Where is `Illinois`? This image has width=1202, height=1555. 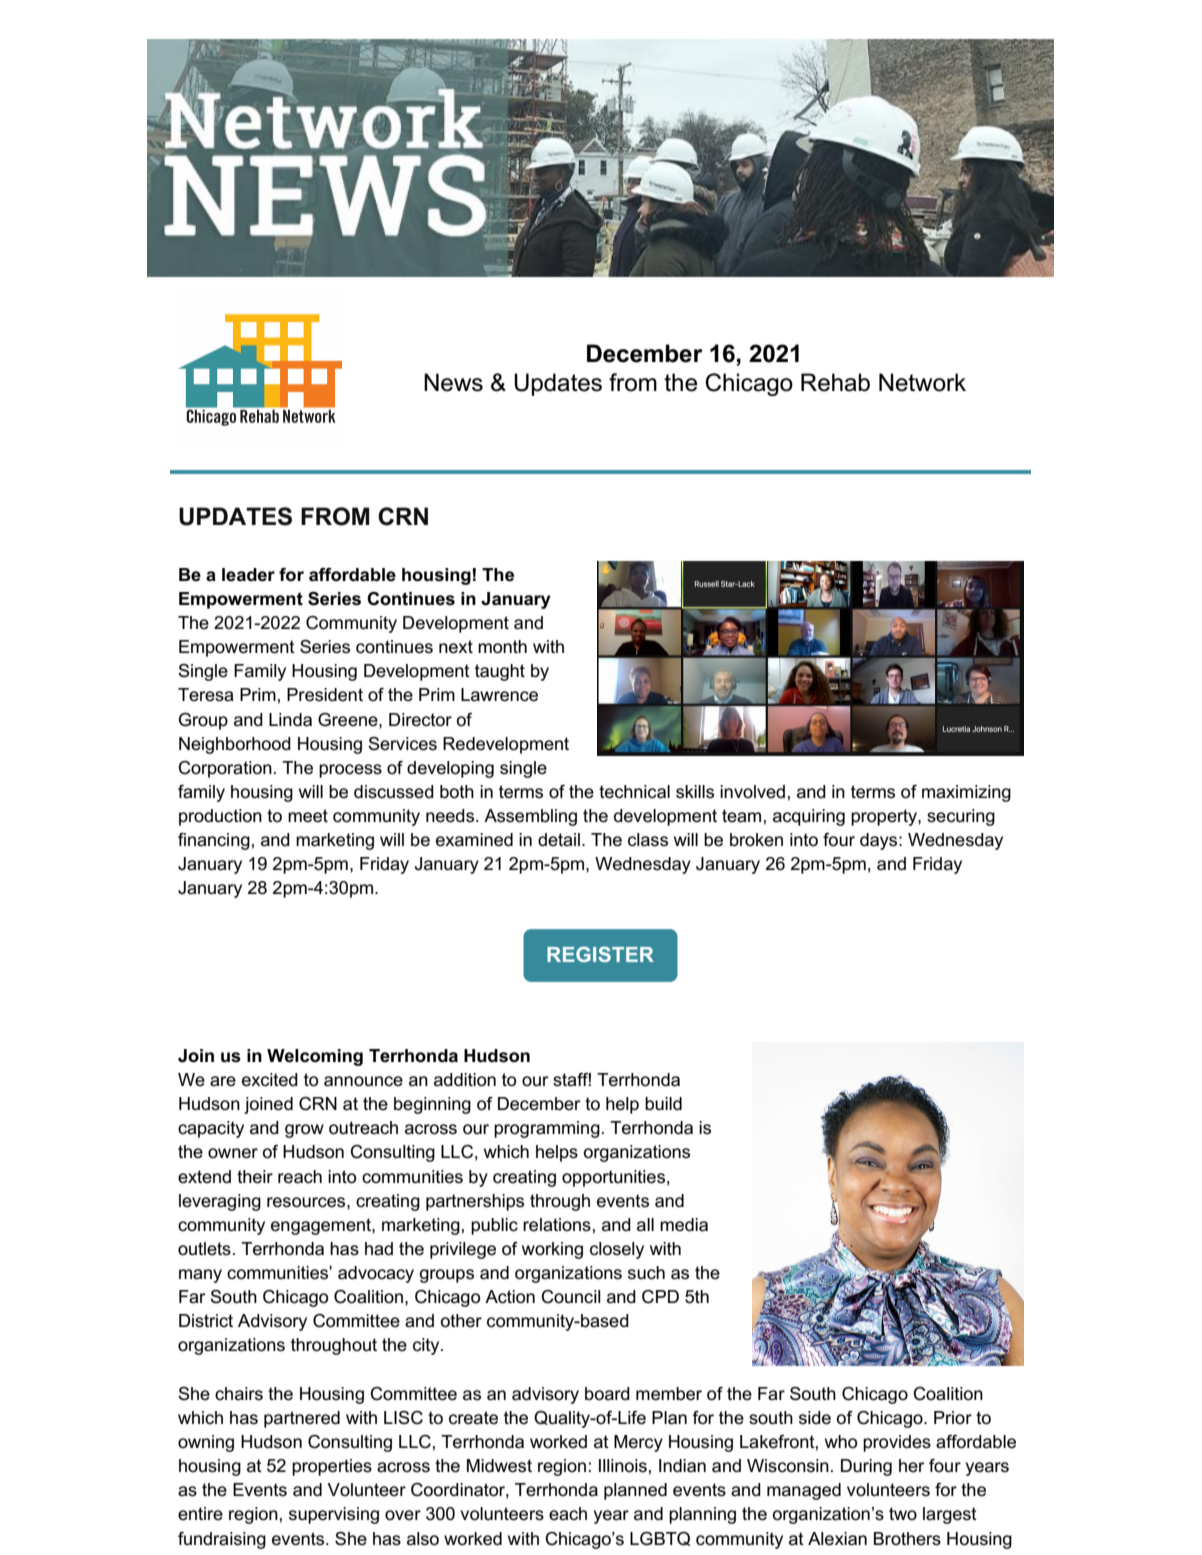
Illinois is located at coordinates (623, 1466).
